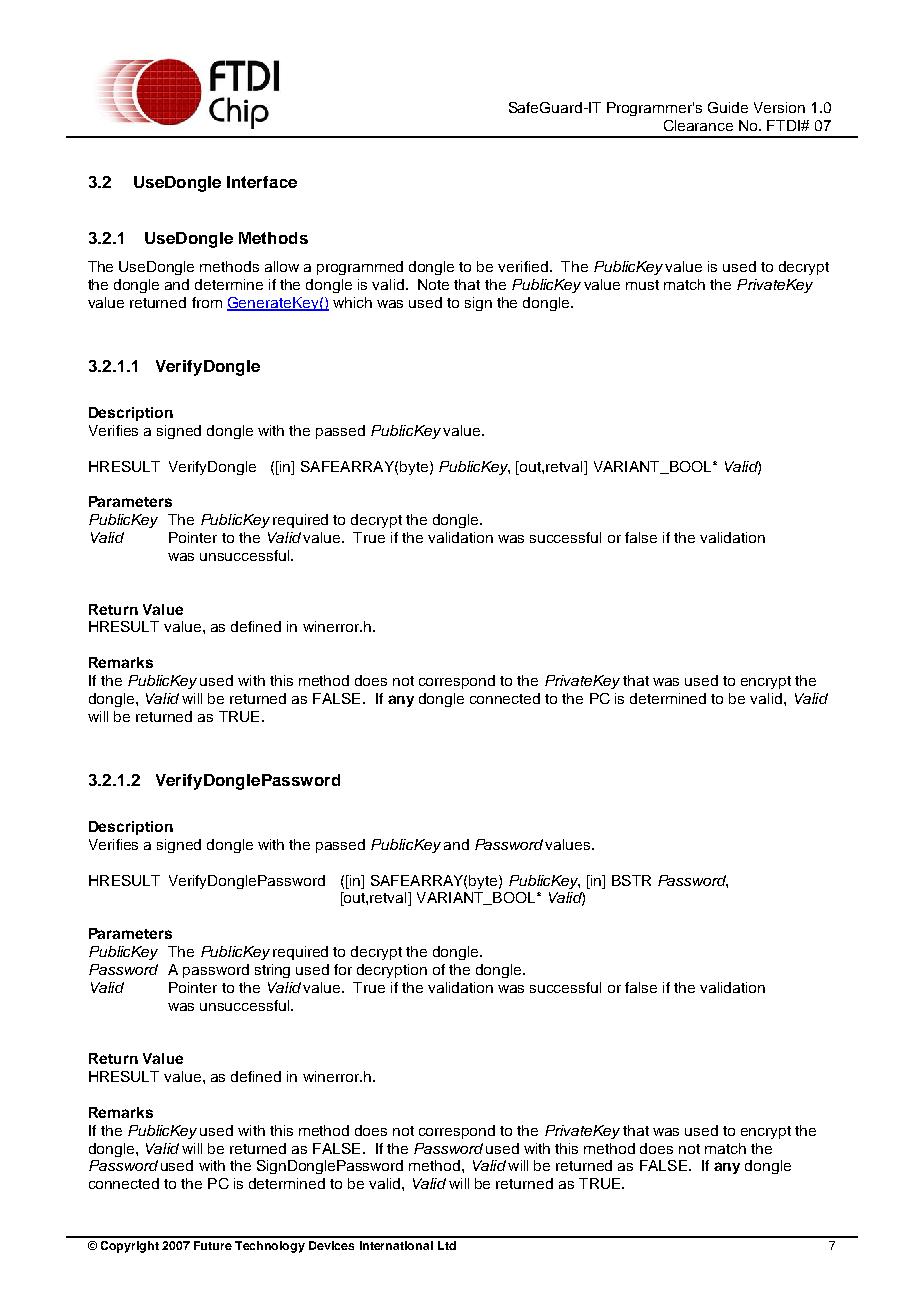  What do you see at coordinates (447, 1245) in the document?
I see `Ltd` at bounding box center [447, 1245].
